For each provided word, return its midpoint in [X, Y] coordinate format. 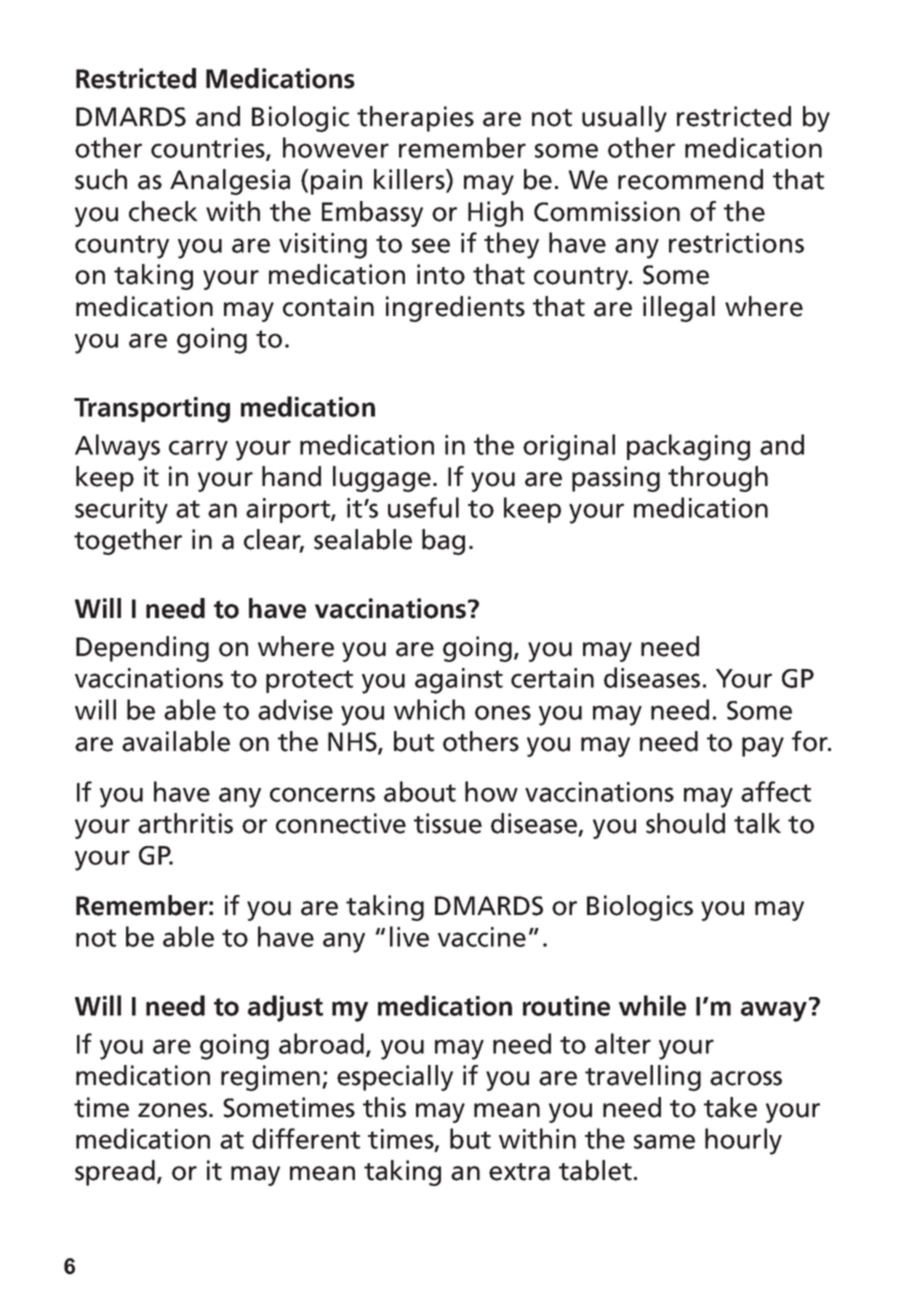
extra [519, 1172]
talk [757, 823]
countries [209, 149]
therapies [415, 119]
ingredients [455, 309]
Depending [142, 649]
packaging [688, 447]
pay [763, 747]
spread [115, 1173]
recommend [690, 179]
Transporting [152, 410]
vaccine [482, 937]
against [459, 681]
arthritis [185, 823]
